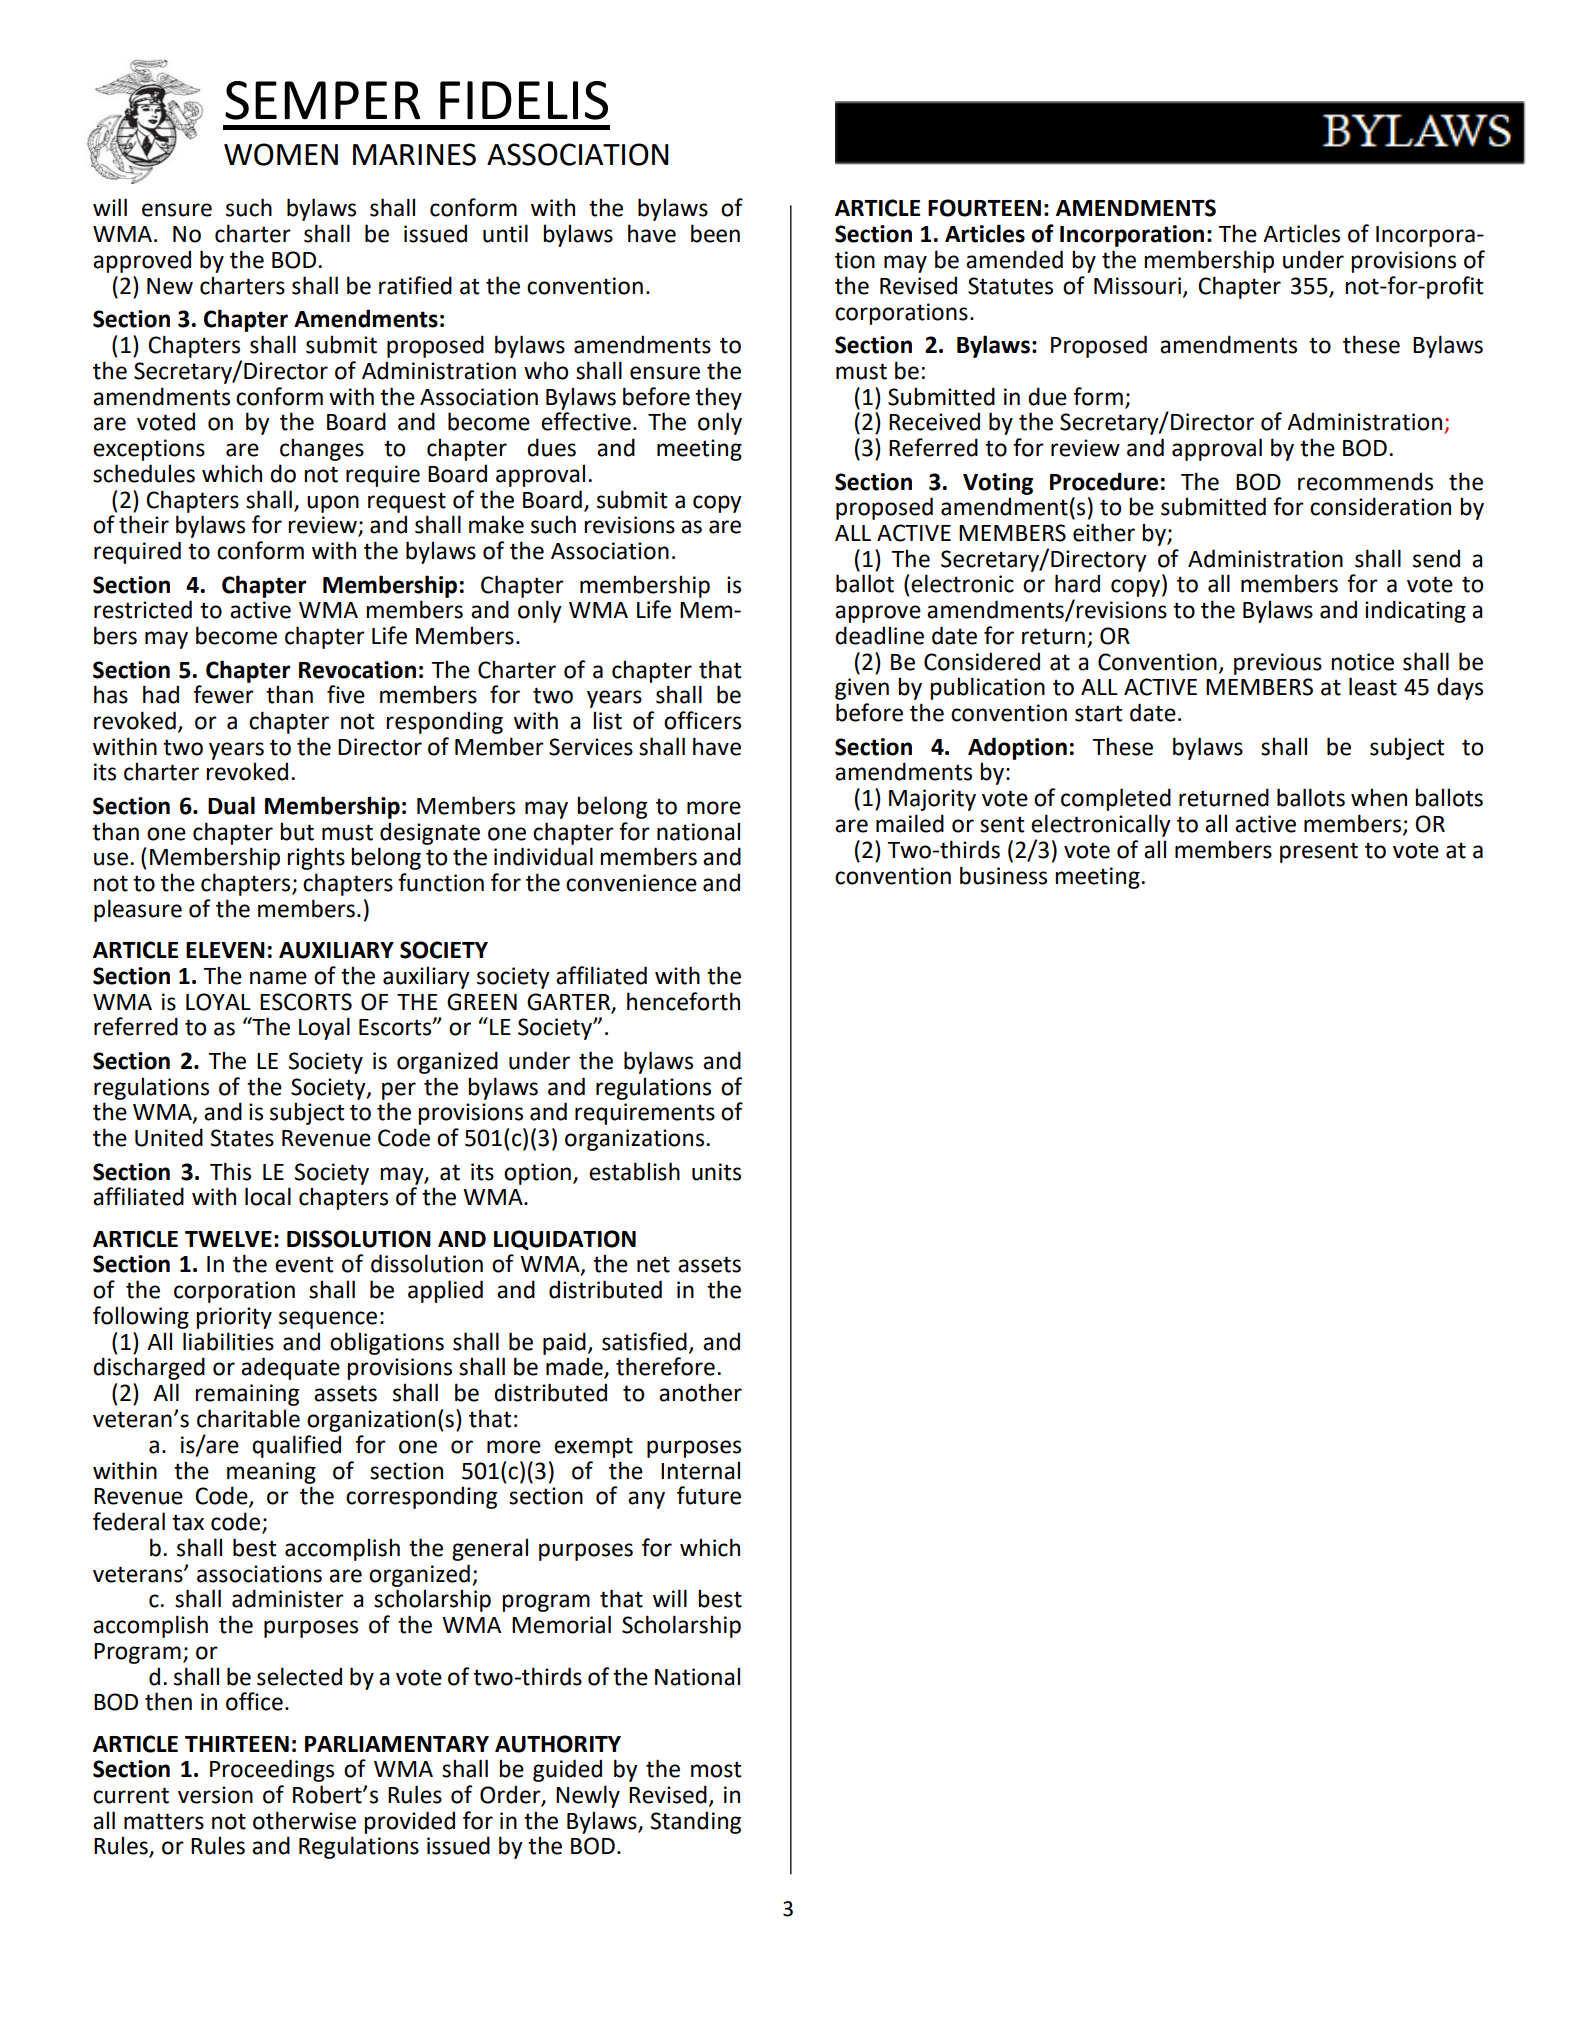  What do you see at coordinates (281, 154) in the screenshot?
I see `WOMEN` at bounding box center [281, 154].
